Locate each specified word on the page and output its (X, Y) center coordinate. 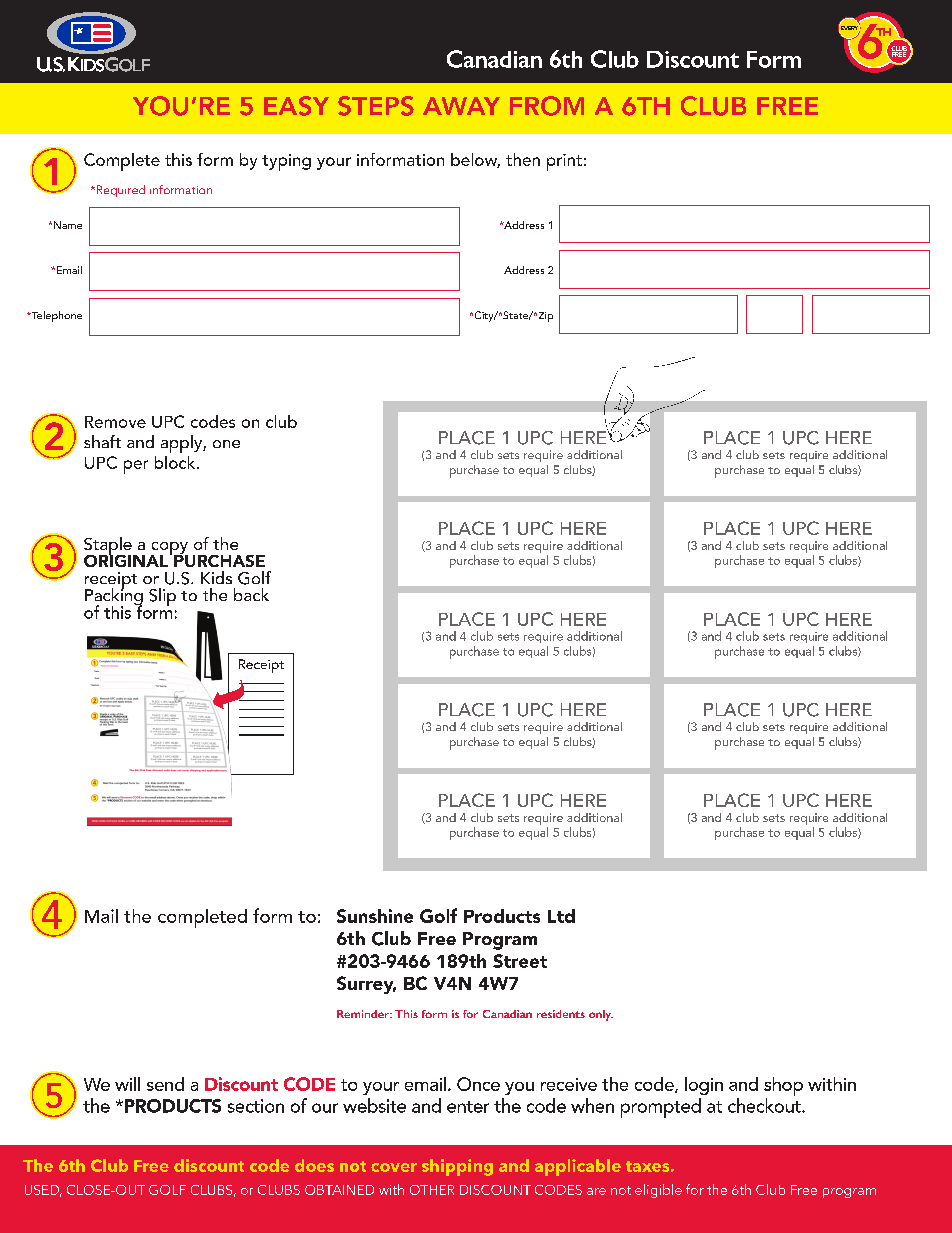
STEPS (376, 106)
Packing (114, 597)
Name (68, 225)
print (564, 162)
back (251, 594)
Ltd (561, 916)
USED (43, 1191)
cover (394, 1167)
